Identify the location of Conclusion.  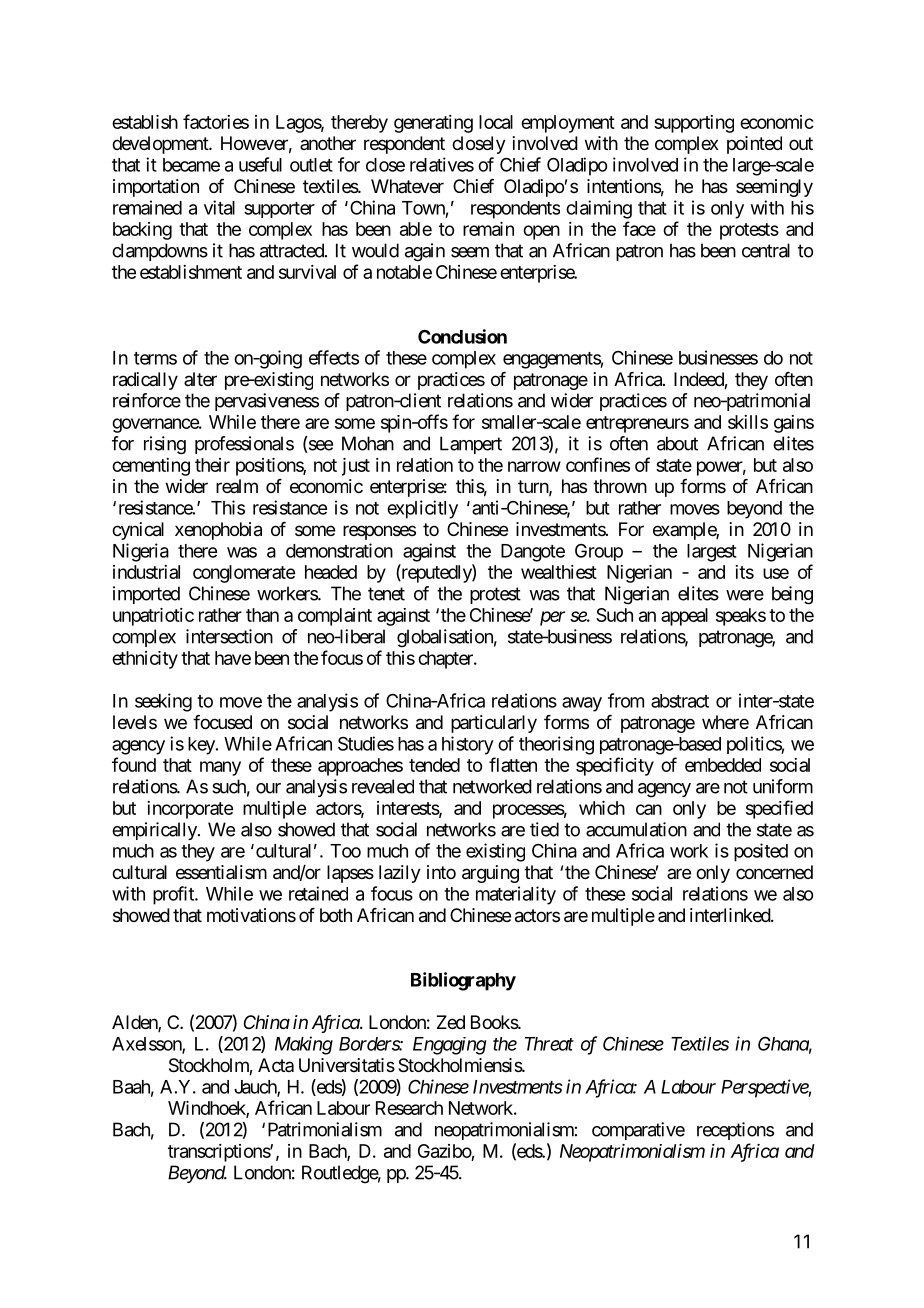
(462, 336).
